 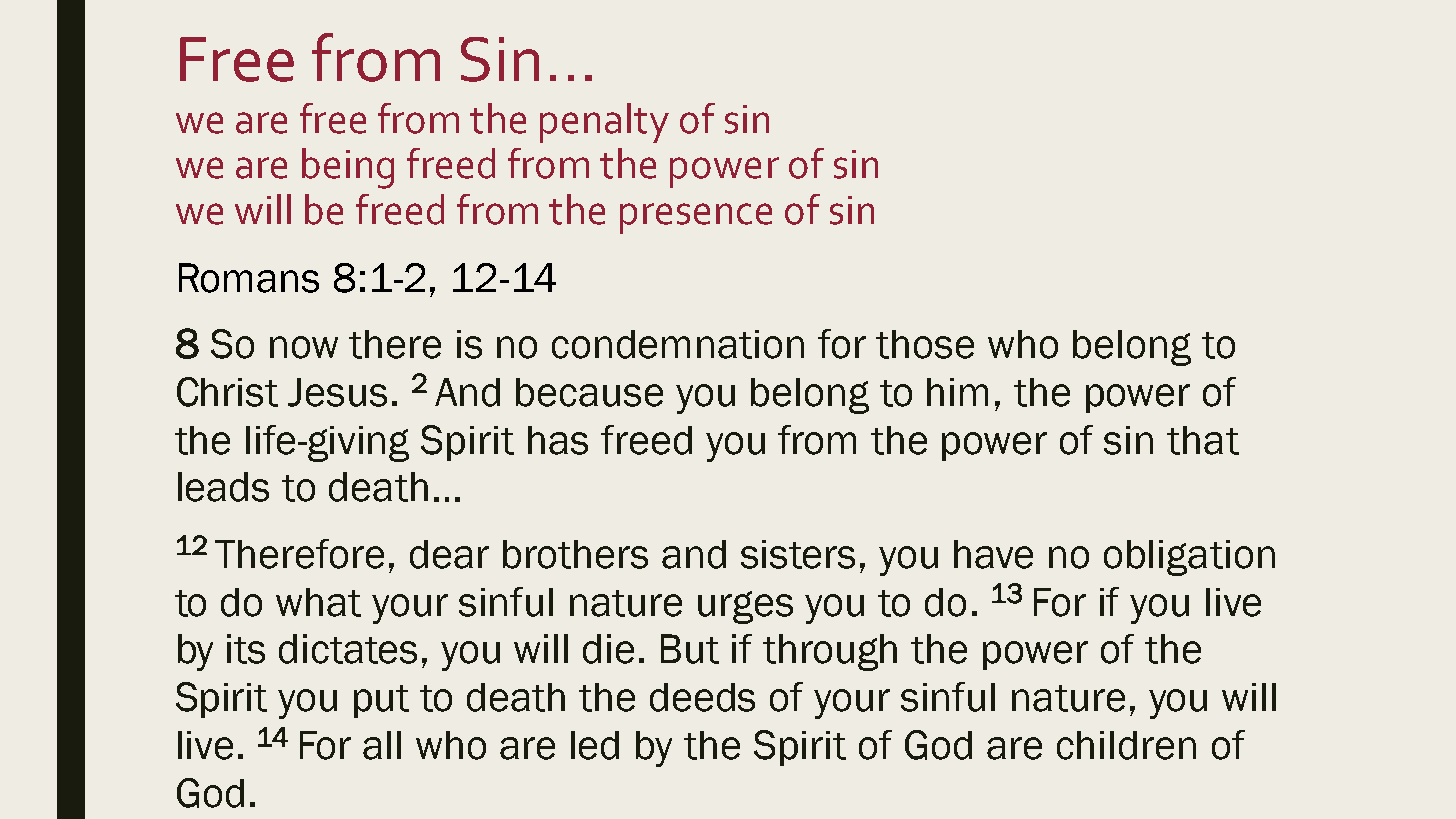 I want to click on being, so click(x=348, y=168).
